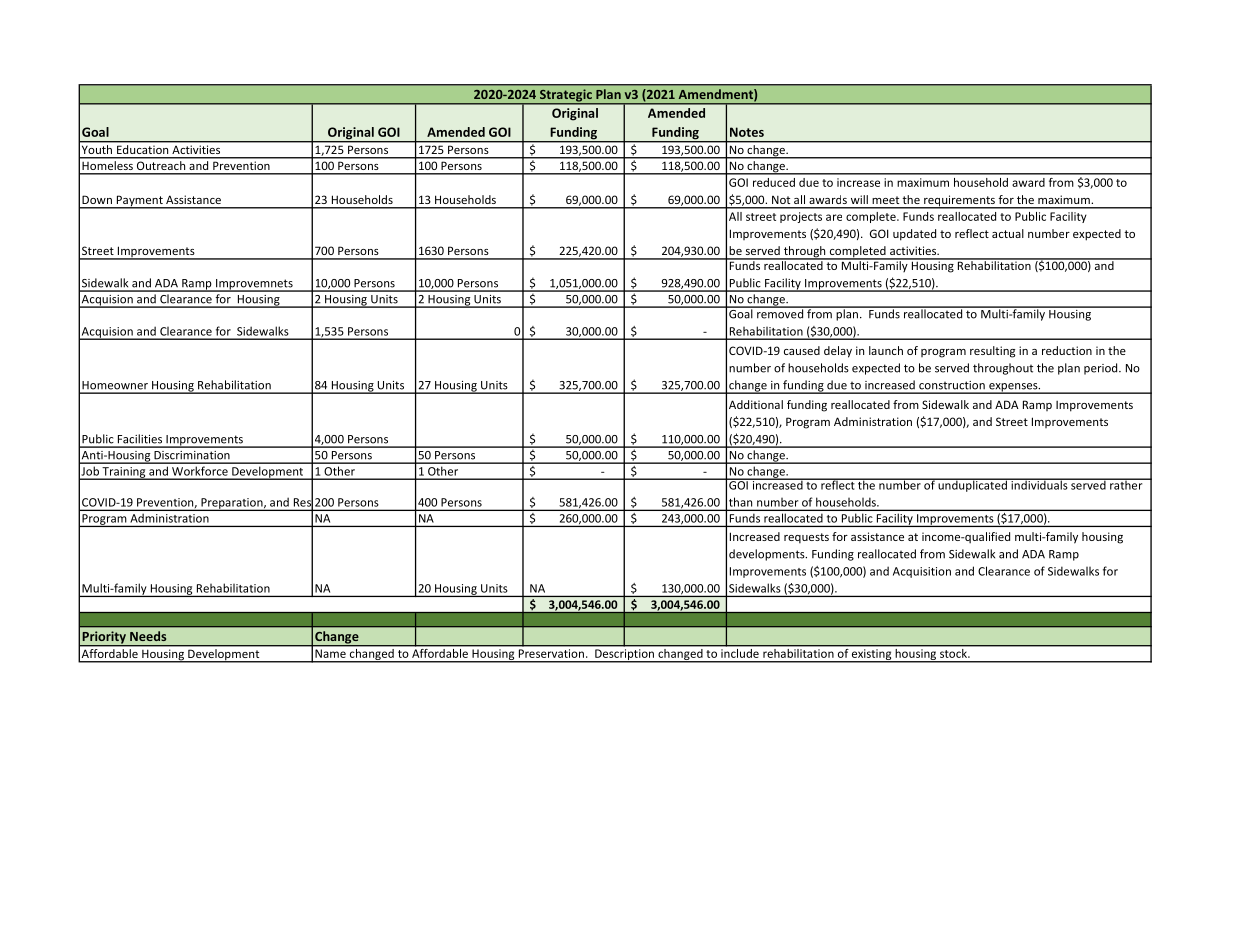 This screenshot has width=1233, height=952. Describe the element at coordinates (801, 217) in the screenshot. I see `projects` at that location.
